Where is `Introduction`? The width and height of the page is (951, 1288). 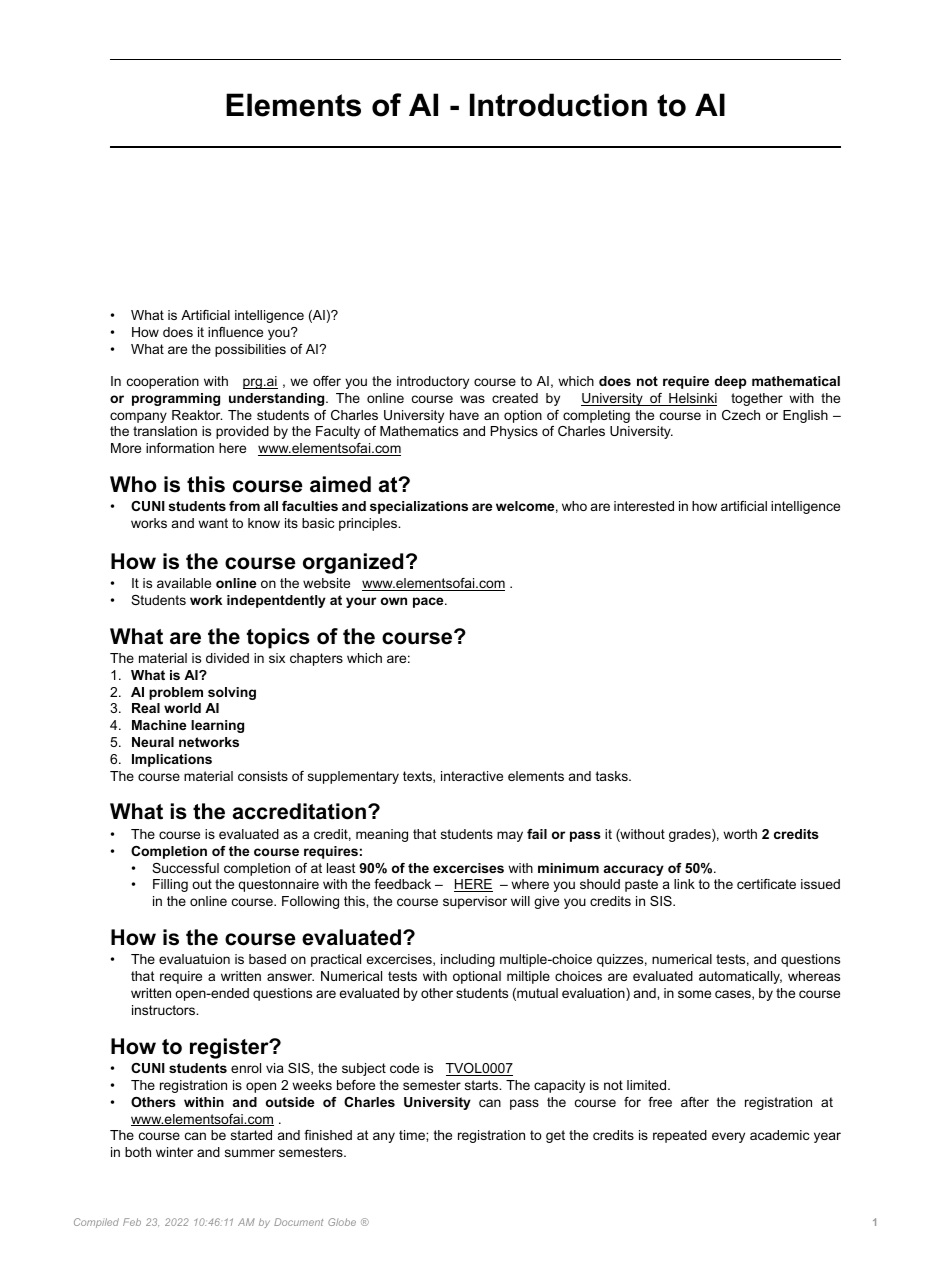
Introduction is located at coordinates (558, 105).
